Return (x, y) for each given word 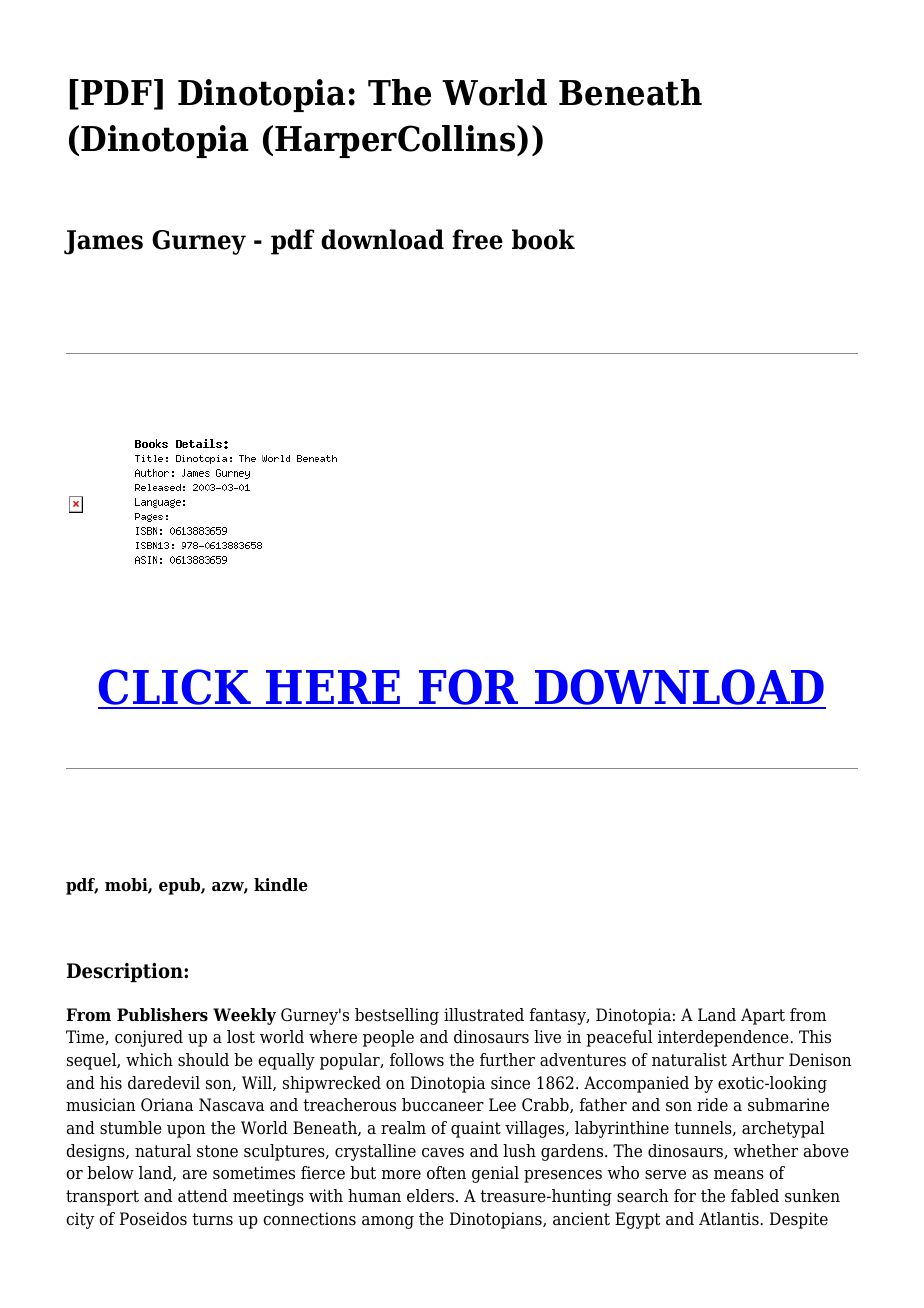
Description (126, 972)
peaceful (619, 1038)
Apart (763, 1016)
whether (765, 1151)
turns (212, 1219)
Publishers (162, 1015)
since (510, 1083)
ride (712, 1105)
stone (217, 1151)
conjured (149, 1038)
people (388, 1038)
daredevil (164, 1083)
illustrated (484, 1015)
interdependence (724, 1038)
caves (443, 1153)
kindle (281, 885)
